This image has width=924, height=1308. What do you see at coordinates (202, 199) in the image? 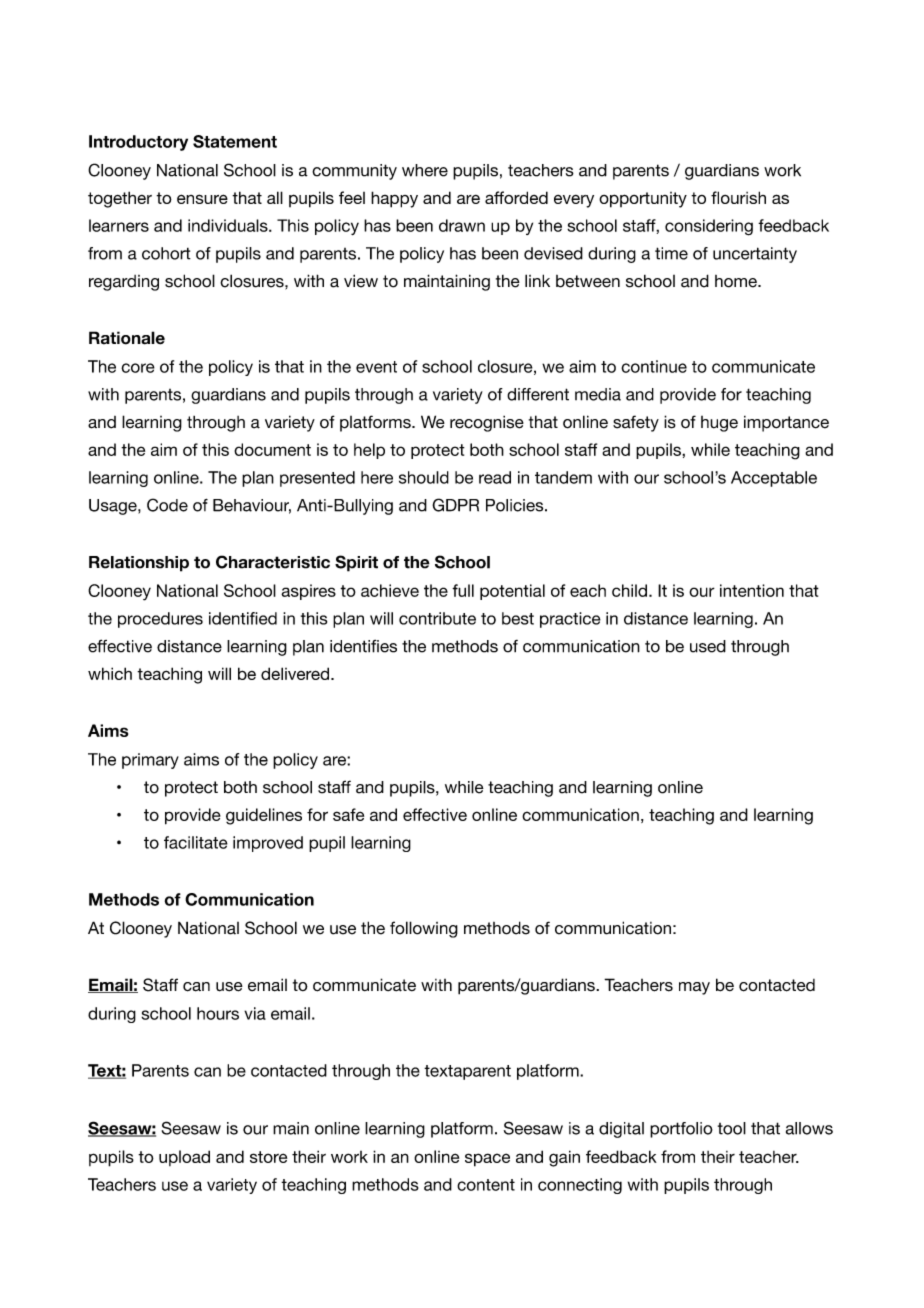
I see `ensure` at bounding box center [202, 199].
